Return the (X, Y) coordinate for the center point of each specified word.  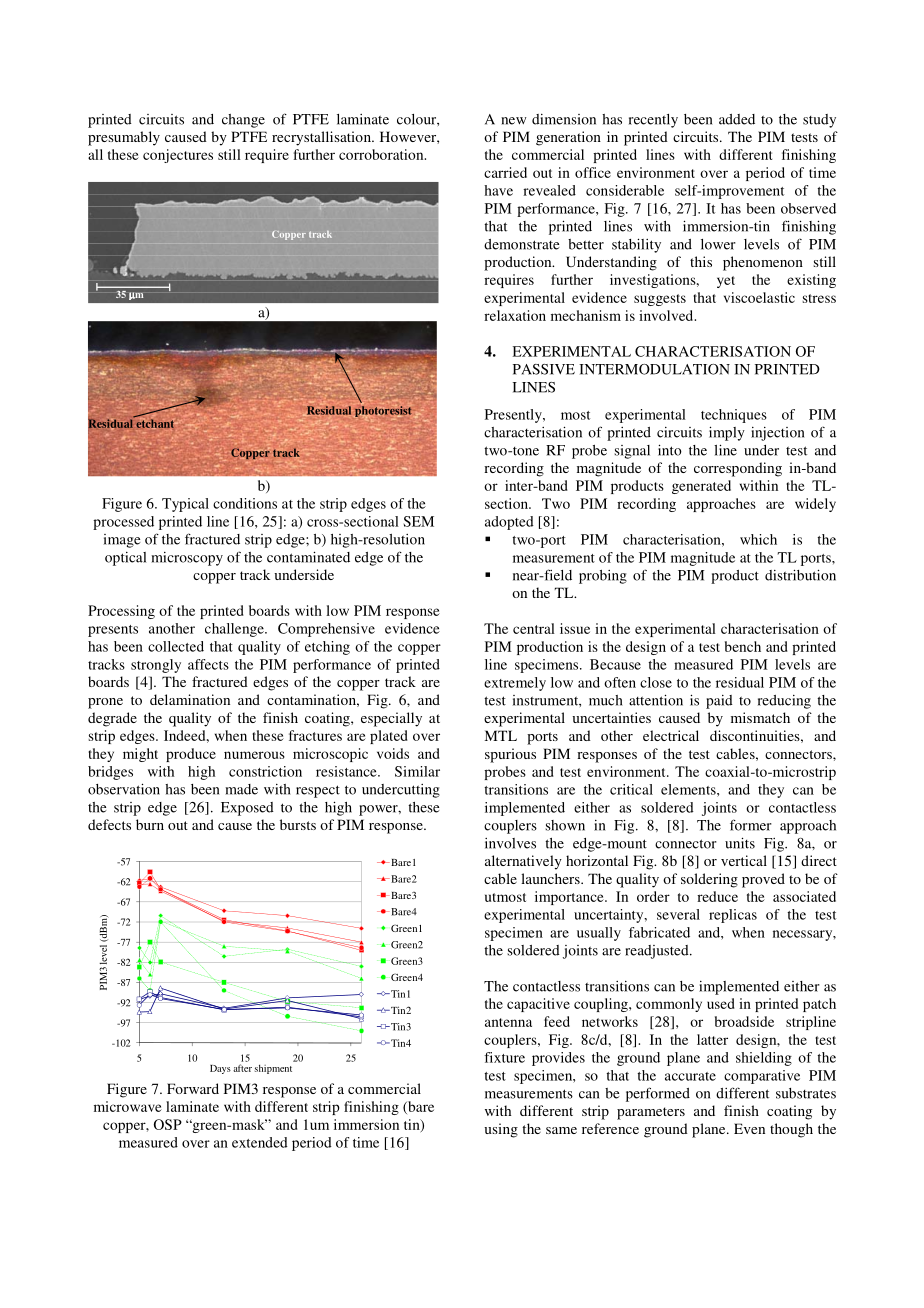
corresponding (738, 469)
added (737, 119)
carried (505, 172)
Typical (185, 505)
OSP (168, 1124)
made (241, 789)
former (751, 825)
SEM (418, 521)
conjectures (178, 156)
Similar (417, 771)
